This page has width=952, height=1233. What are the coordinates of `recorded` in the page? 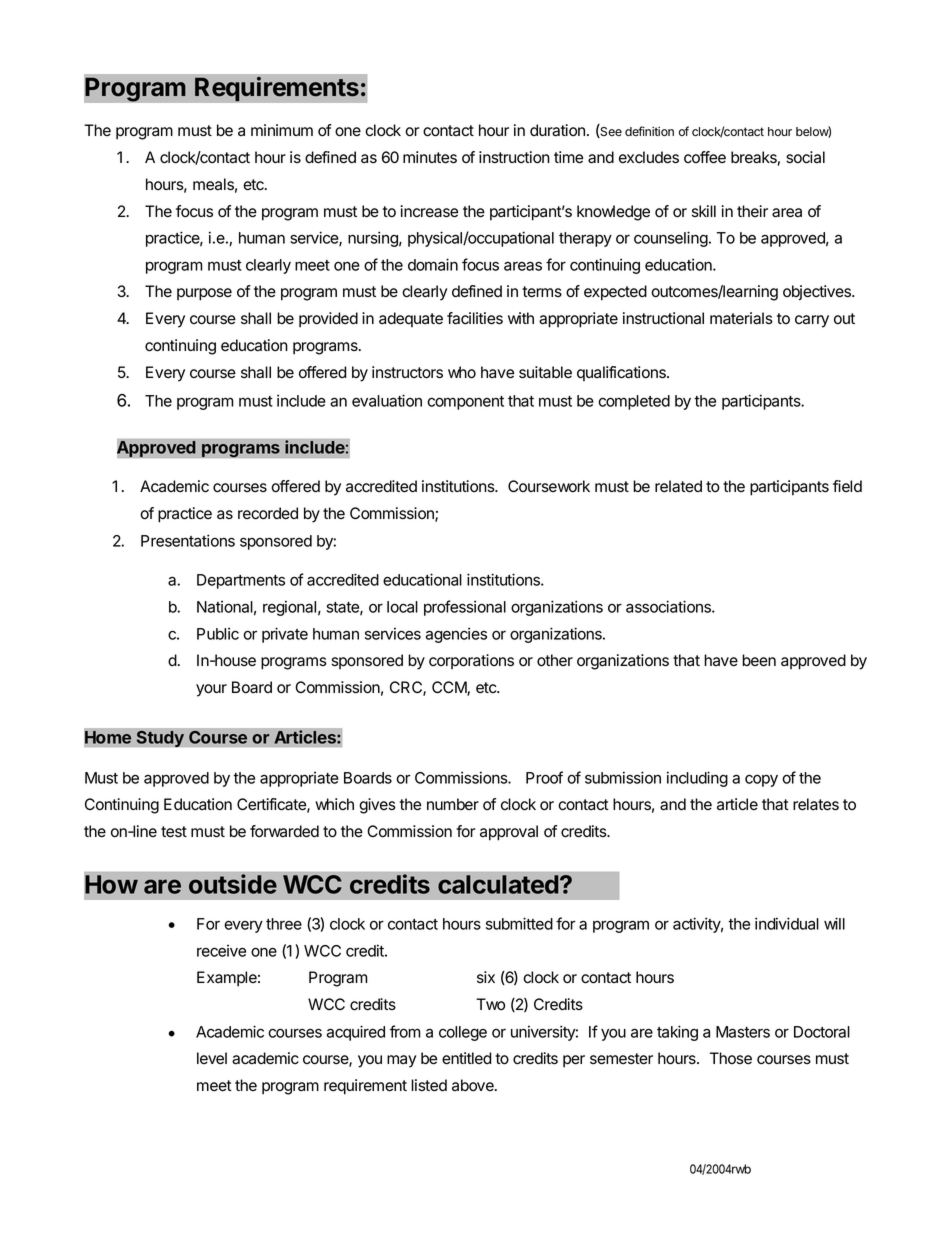 It's located at (268, 513).
